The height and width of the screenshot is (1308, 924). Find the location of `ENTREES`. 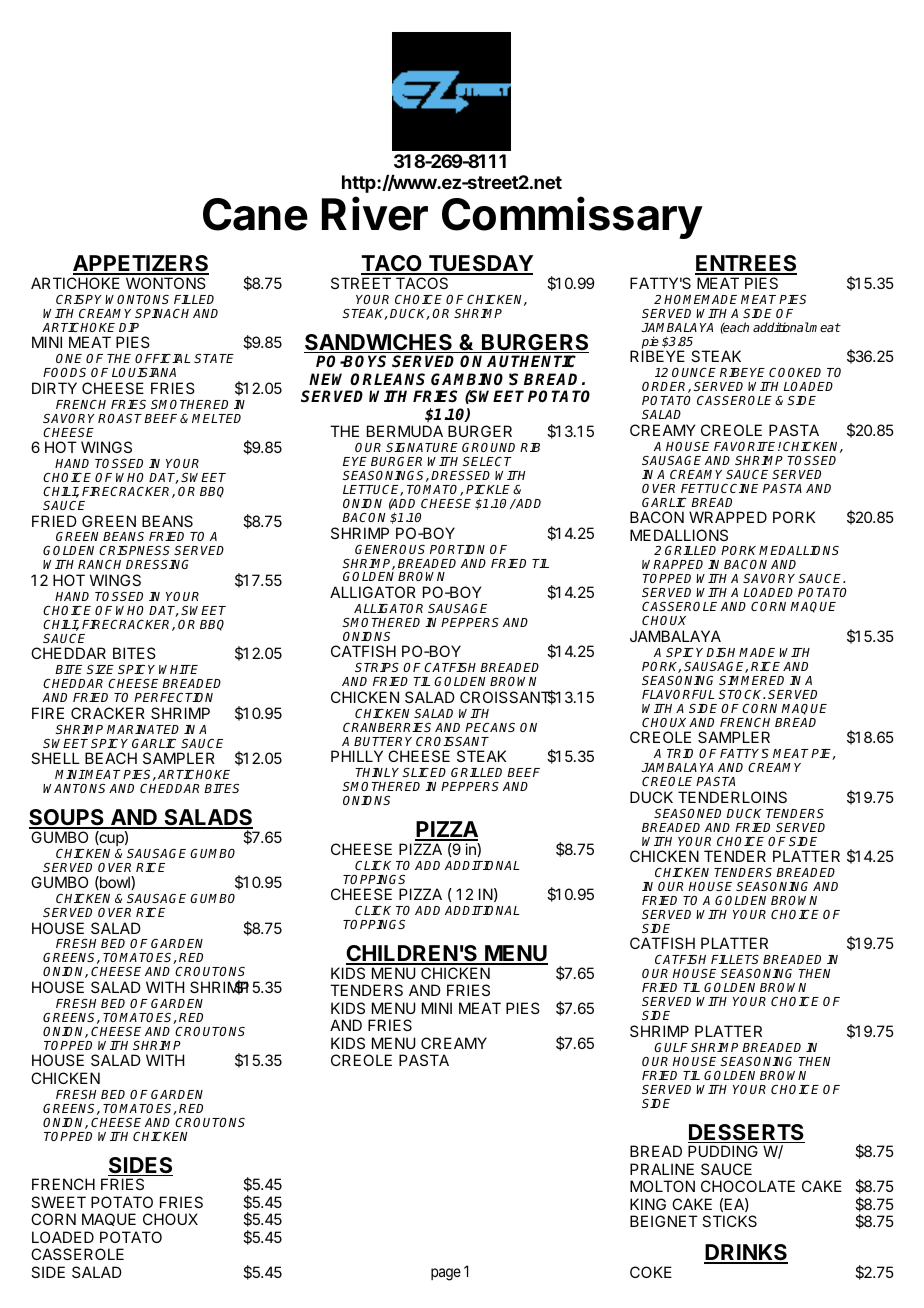

ENTREES is located at coordinates (746, 265).
